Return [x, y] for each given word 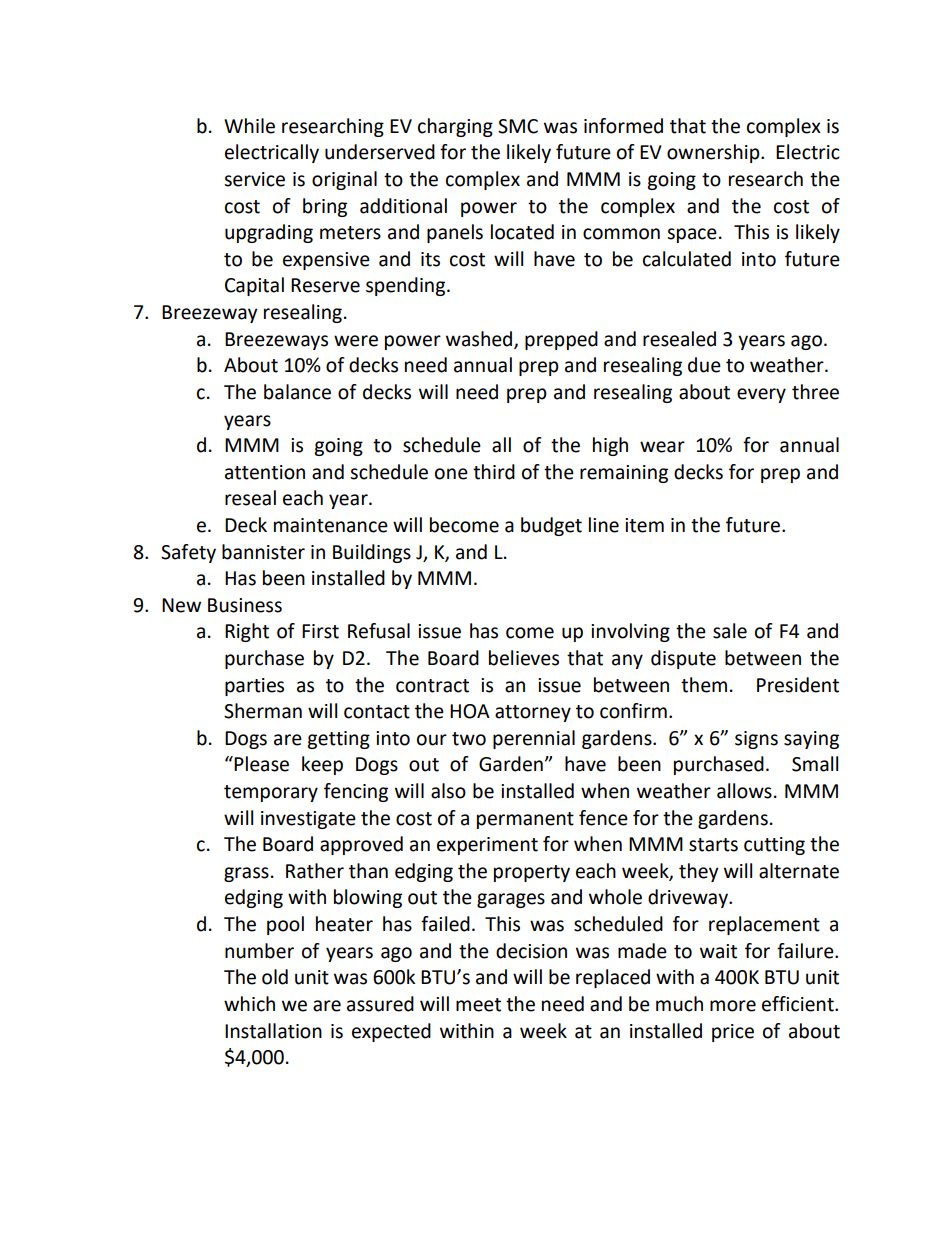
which [249, 1004]
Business [245, 605]
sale [730, 631]
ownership [714, 153]
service [254, 179]
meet [478, 1005]
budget [551, 526]
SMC [518, 126]
